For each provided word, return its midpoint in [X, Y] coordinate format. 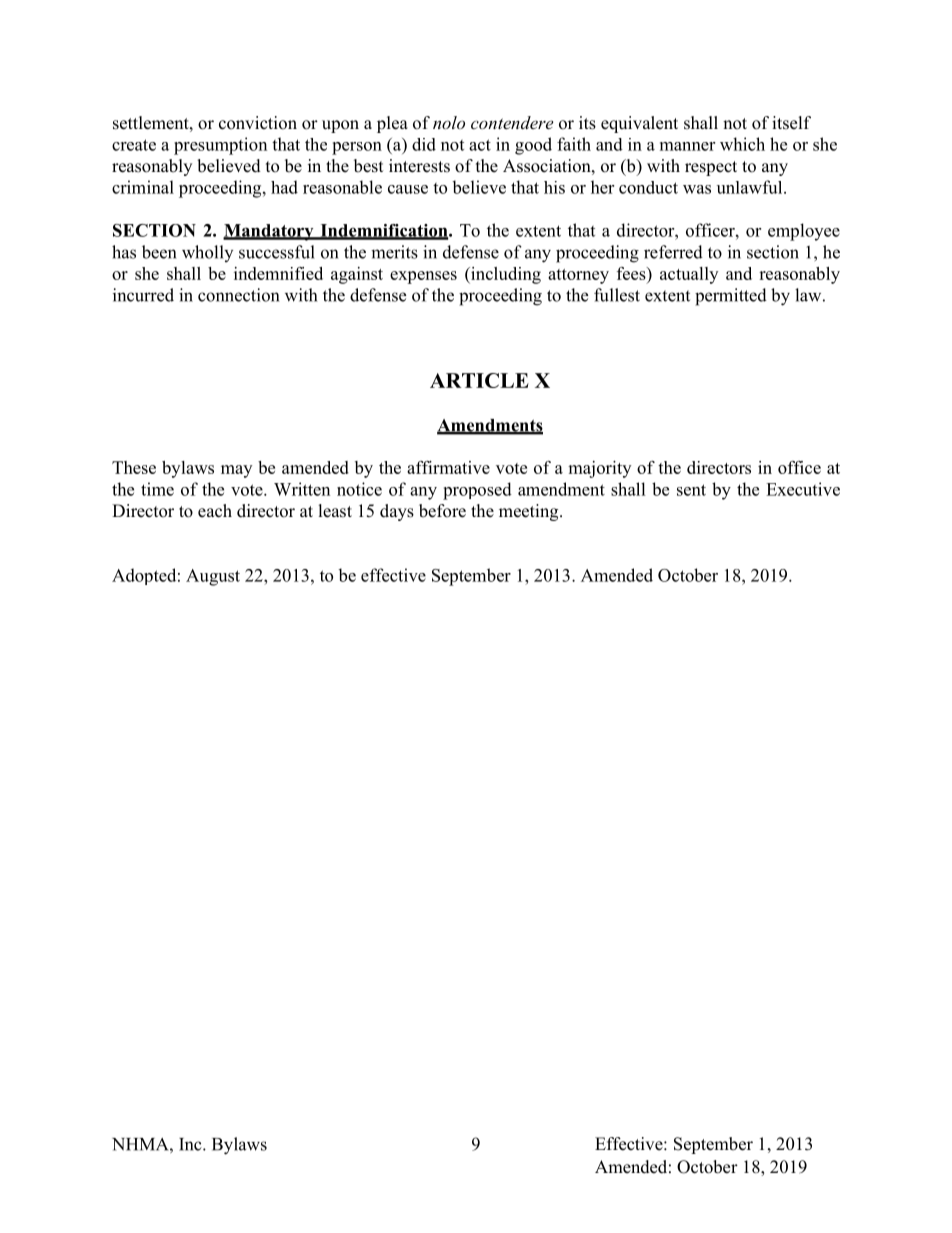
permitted [731, 297]
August [213, 577]
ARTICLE [479, 380]
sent [691, 490]
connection [238, 295]
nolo [449, 122]
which [742, 144]
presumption [220, 146]
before [442, 511]
